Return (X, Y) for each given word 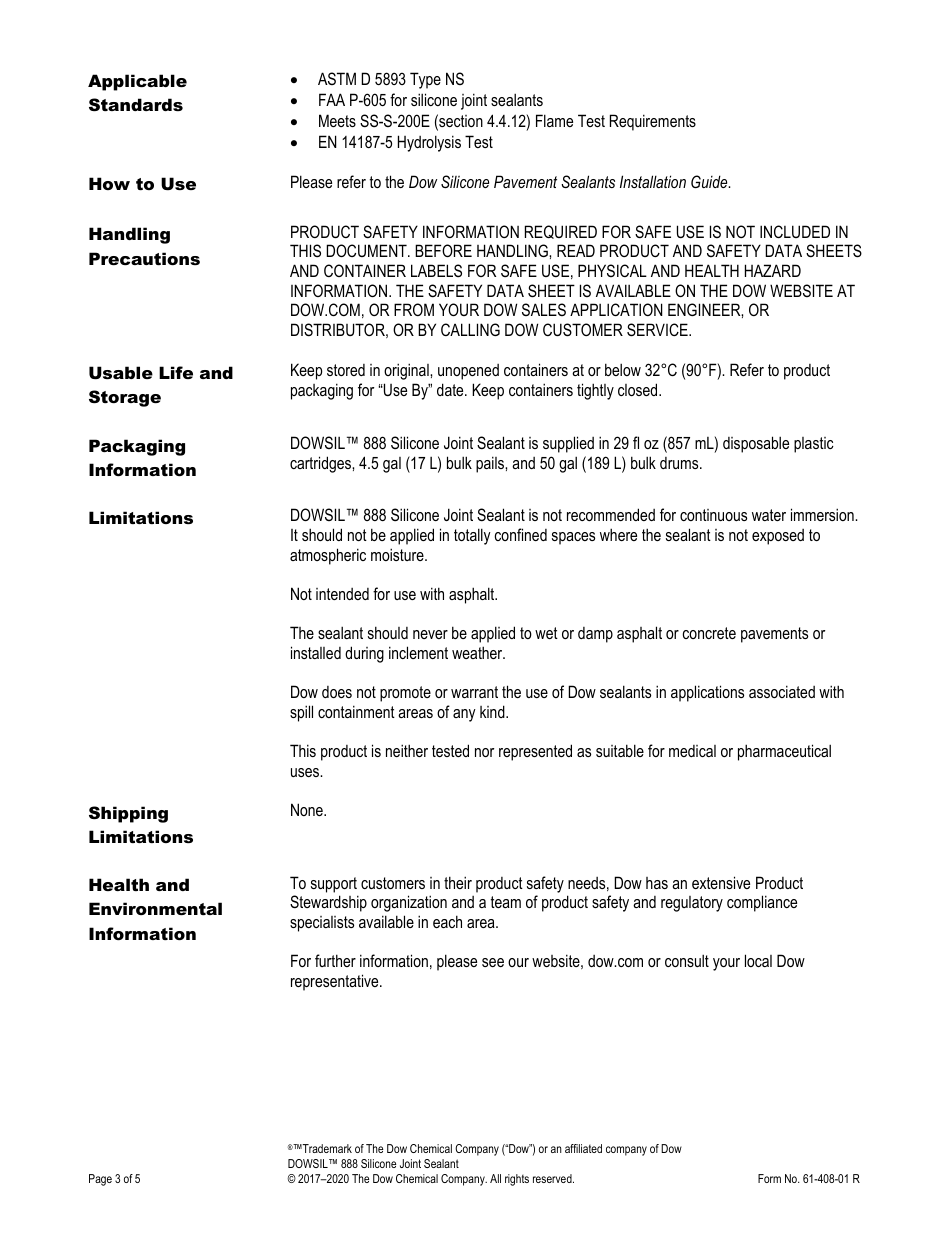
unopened (468, 372)
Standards (136, 104)
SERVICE (658, 330)
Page (100, 1180)
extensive (721, 882)
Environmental (155, 908)
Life (176, 372)
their (458, 882)
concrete (709, 633)
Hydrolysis (429, 143)
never (430, 634)
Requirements (653, 122)
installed (316, 652)
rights (517, 1180)
